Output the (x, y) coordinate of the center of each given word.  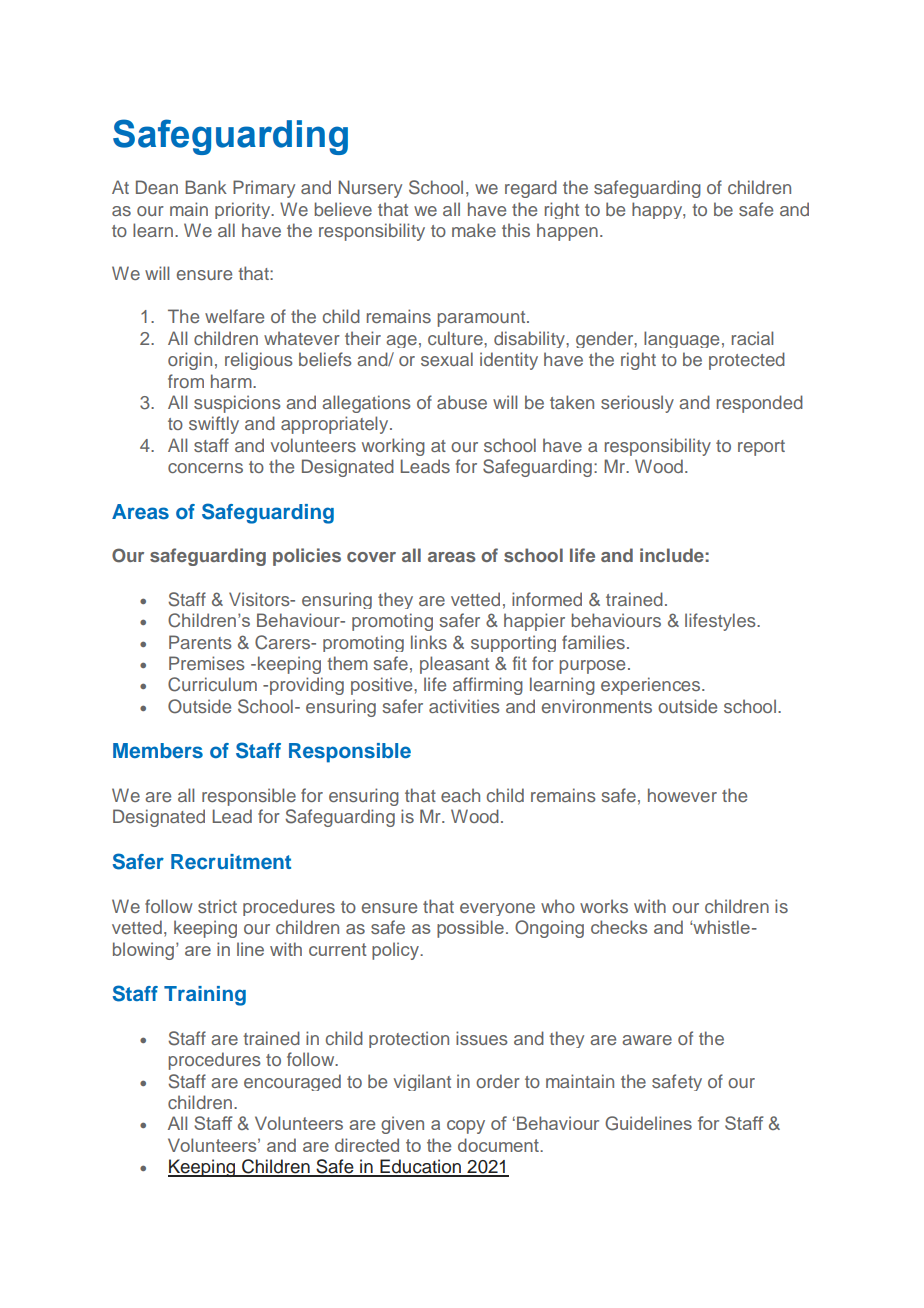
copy (466, 1127)
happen (567, 232)
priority (244, 210)
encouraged (292, 1082)
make (474, 230)
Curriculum (212, 684)
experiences (652, 686)
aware (647, 1040)
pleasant (454, 665)
